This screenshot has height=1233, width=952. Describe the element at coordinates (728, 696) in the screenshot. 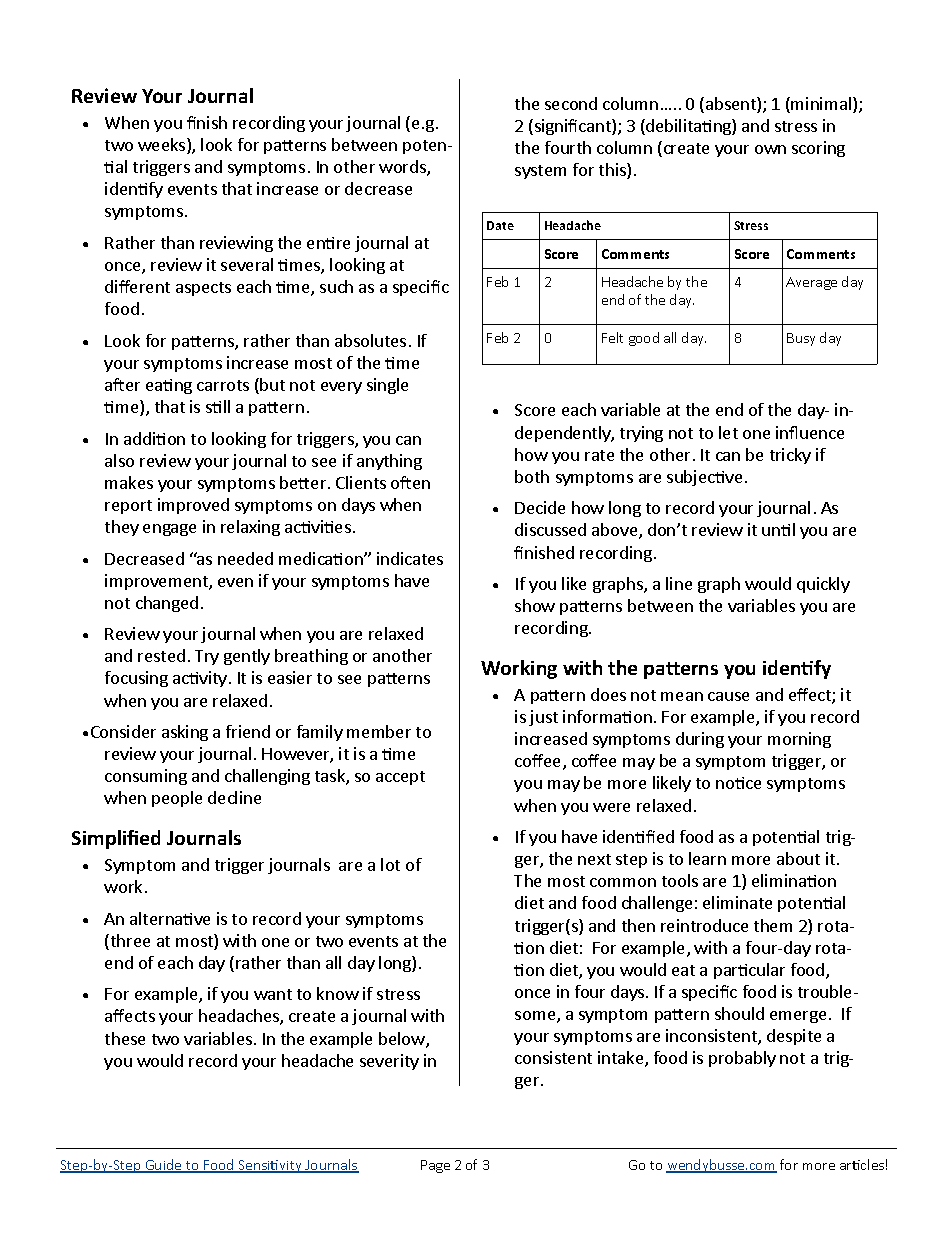

I see `cause` at that location.
